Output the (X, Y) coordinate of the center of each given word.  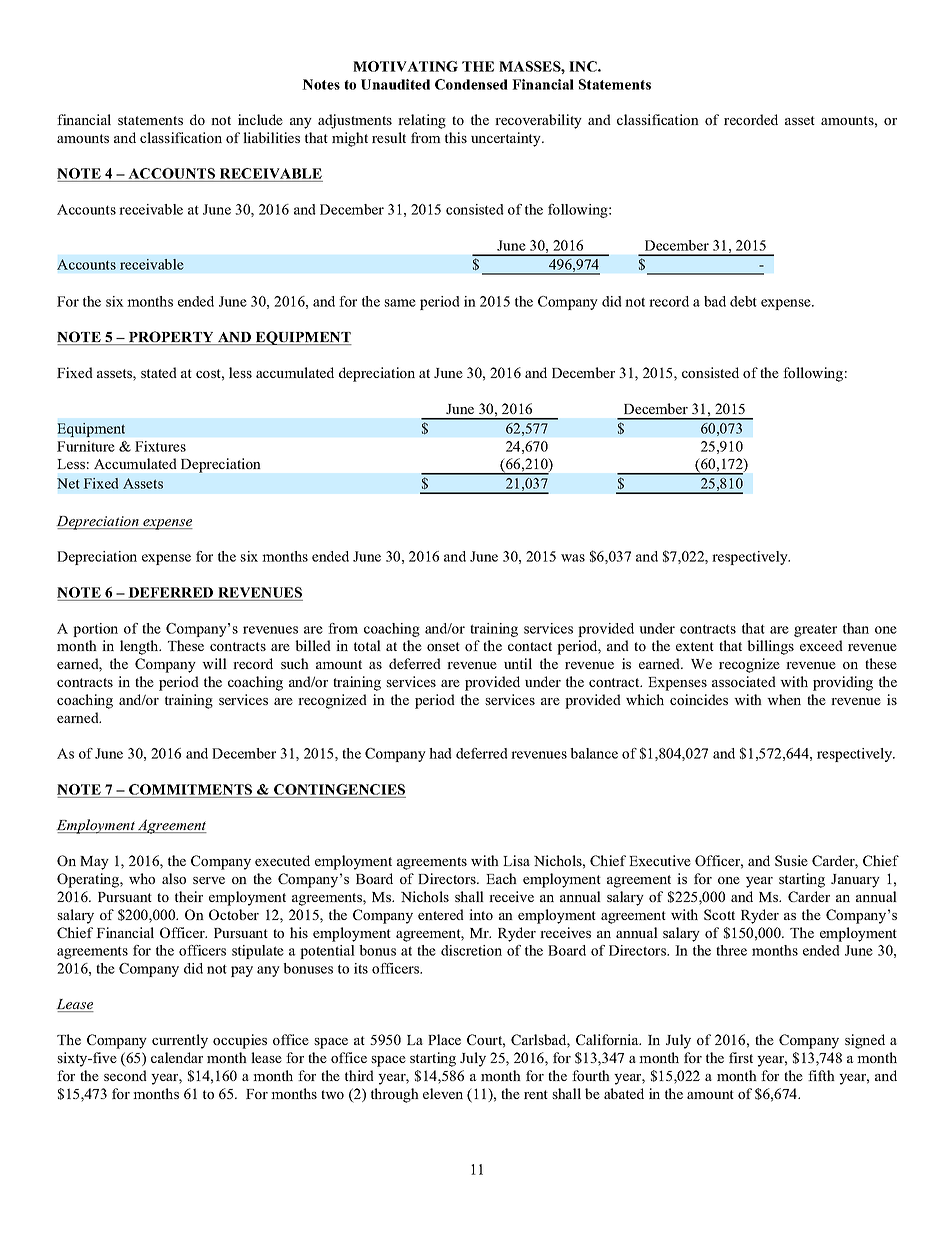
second (125, 1075)
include (260, 119)
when (784, 699)
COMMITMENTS (190, 789)
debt (743, 301)
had (440, 753)
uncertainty (507, 139)
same (400, 303)
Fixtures (160, 446)
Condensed (471, 84)
